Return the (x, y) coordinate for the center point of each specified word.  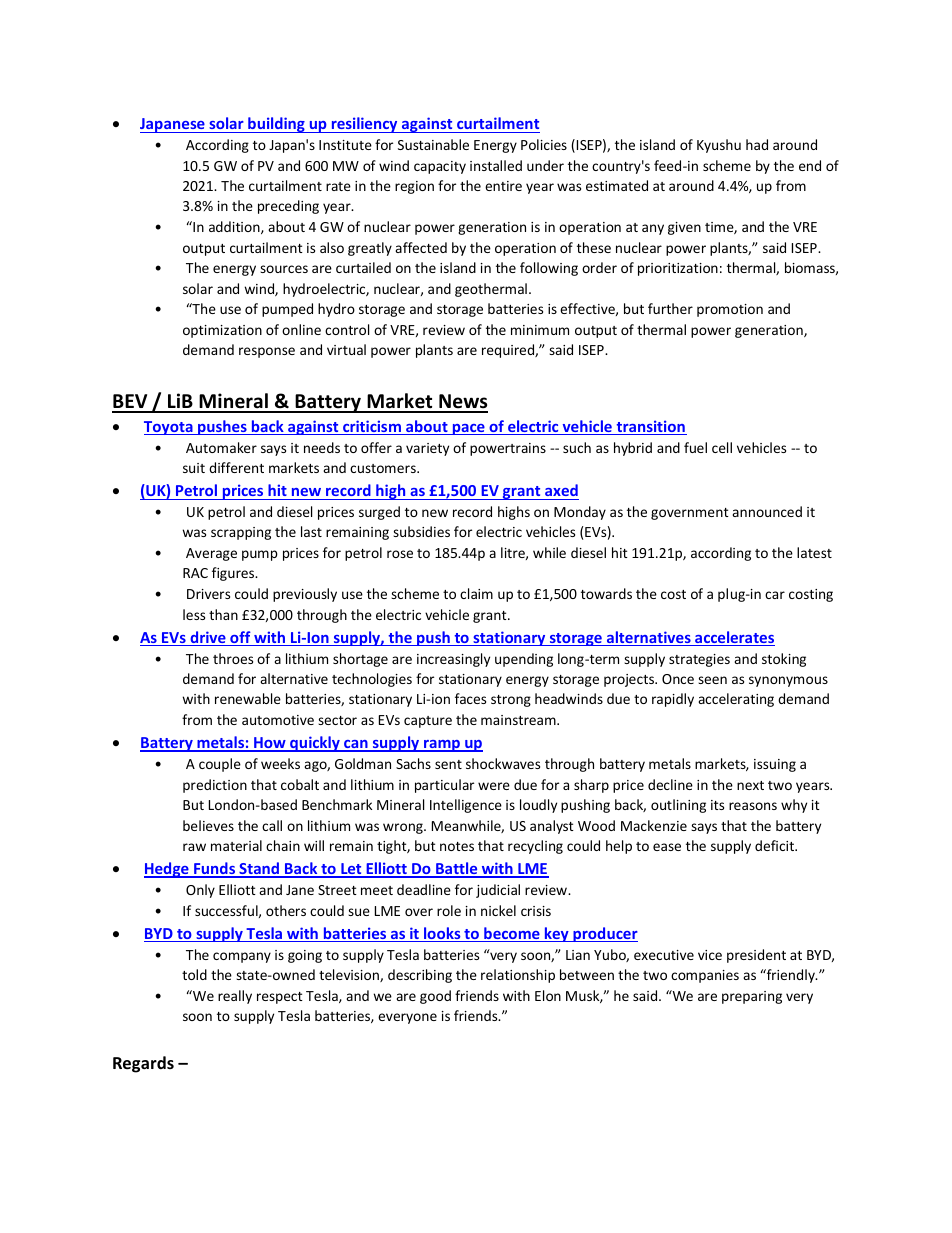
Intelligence (466, 806)
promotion (730, 310)
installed (496, 165)
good (435, 997)
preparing (752, 997)
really (235, 997)
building (276, 125)
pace (468, 429)
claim (476, 593)
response (267, 352)
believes (208, 825)
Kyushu (719, 146)
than (223, 614)
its (717, 805)
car (775, 595)
